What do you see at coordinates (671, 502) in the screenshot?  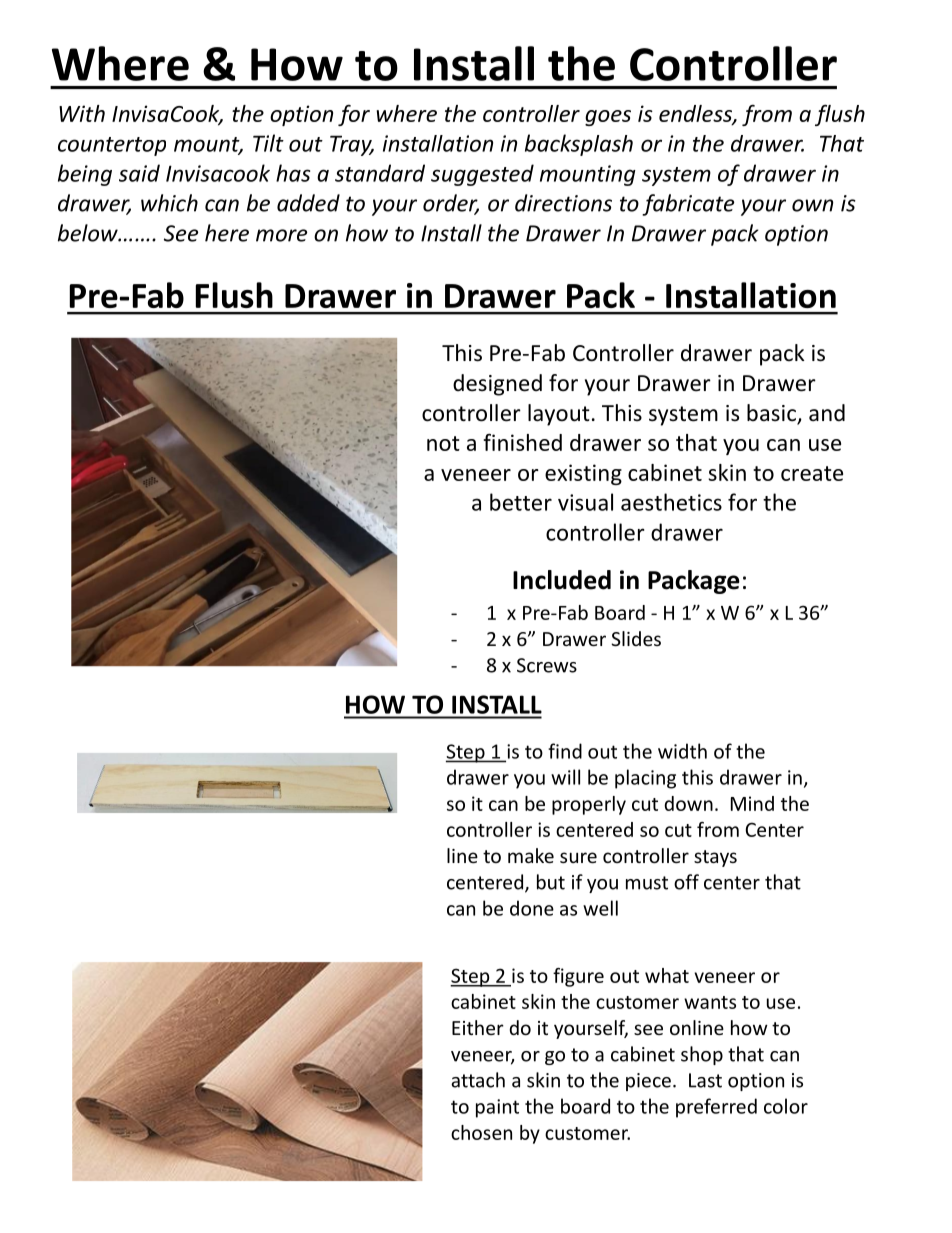 I see `aesthetics` at bounding box center [671, 502].
